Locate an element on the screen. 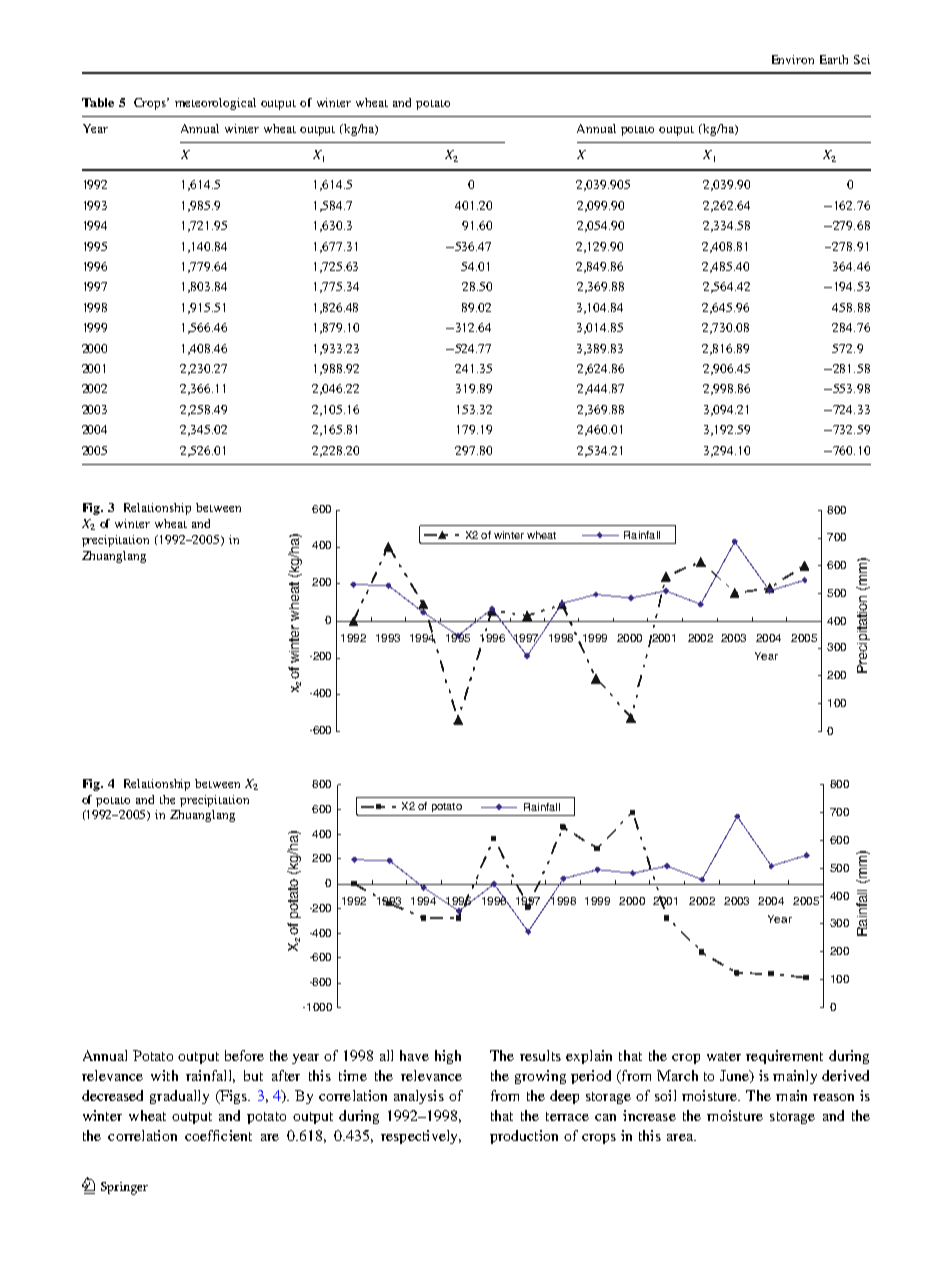 The width and height of the screenshot is (952, 1265). before is located at coordinates (244, 1055).
